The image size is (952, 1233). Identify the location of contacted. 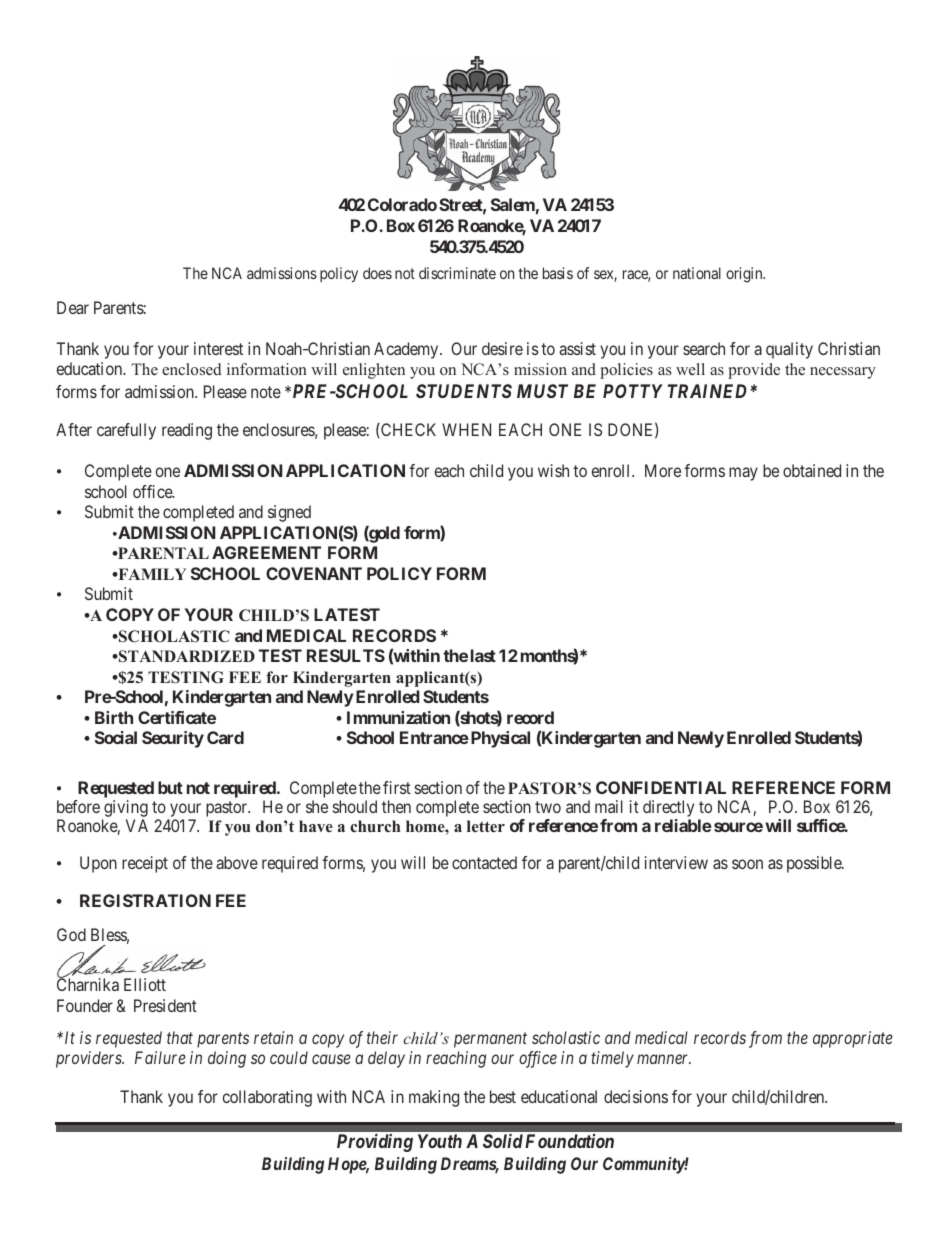
(484, 862).
